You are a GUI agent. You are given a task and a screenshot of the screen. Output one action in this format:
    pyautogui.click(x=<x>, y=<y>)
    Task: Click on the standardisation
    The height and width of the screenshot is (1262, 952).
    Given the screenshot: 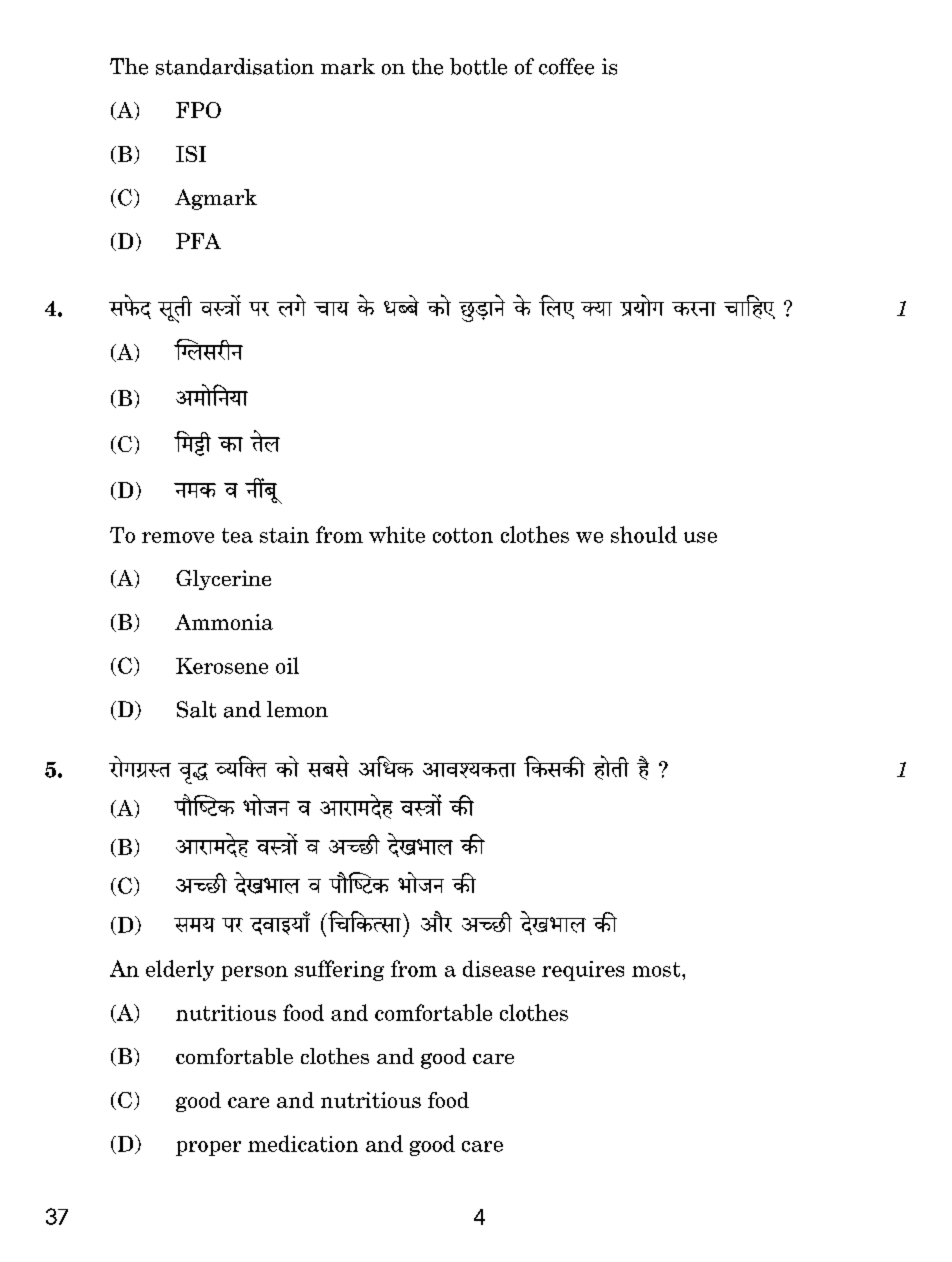 What is the action you would take?
    pyautogui.click(x=235, y=66)
